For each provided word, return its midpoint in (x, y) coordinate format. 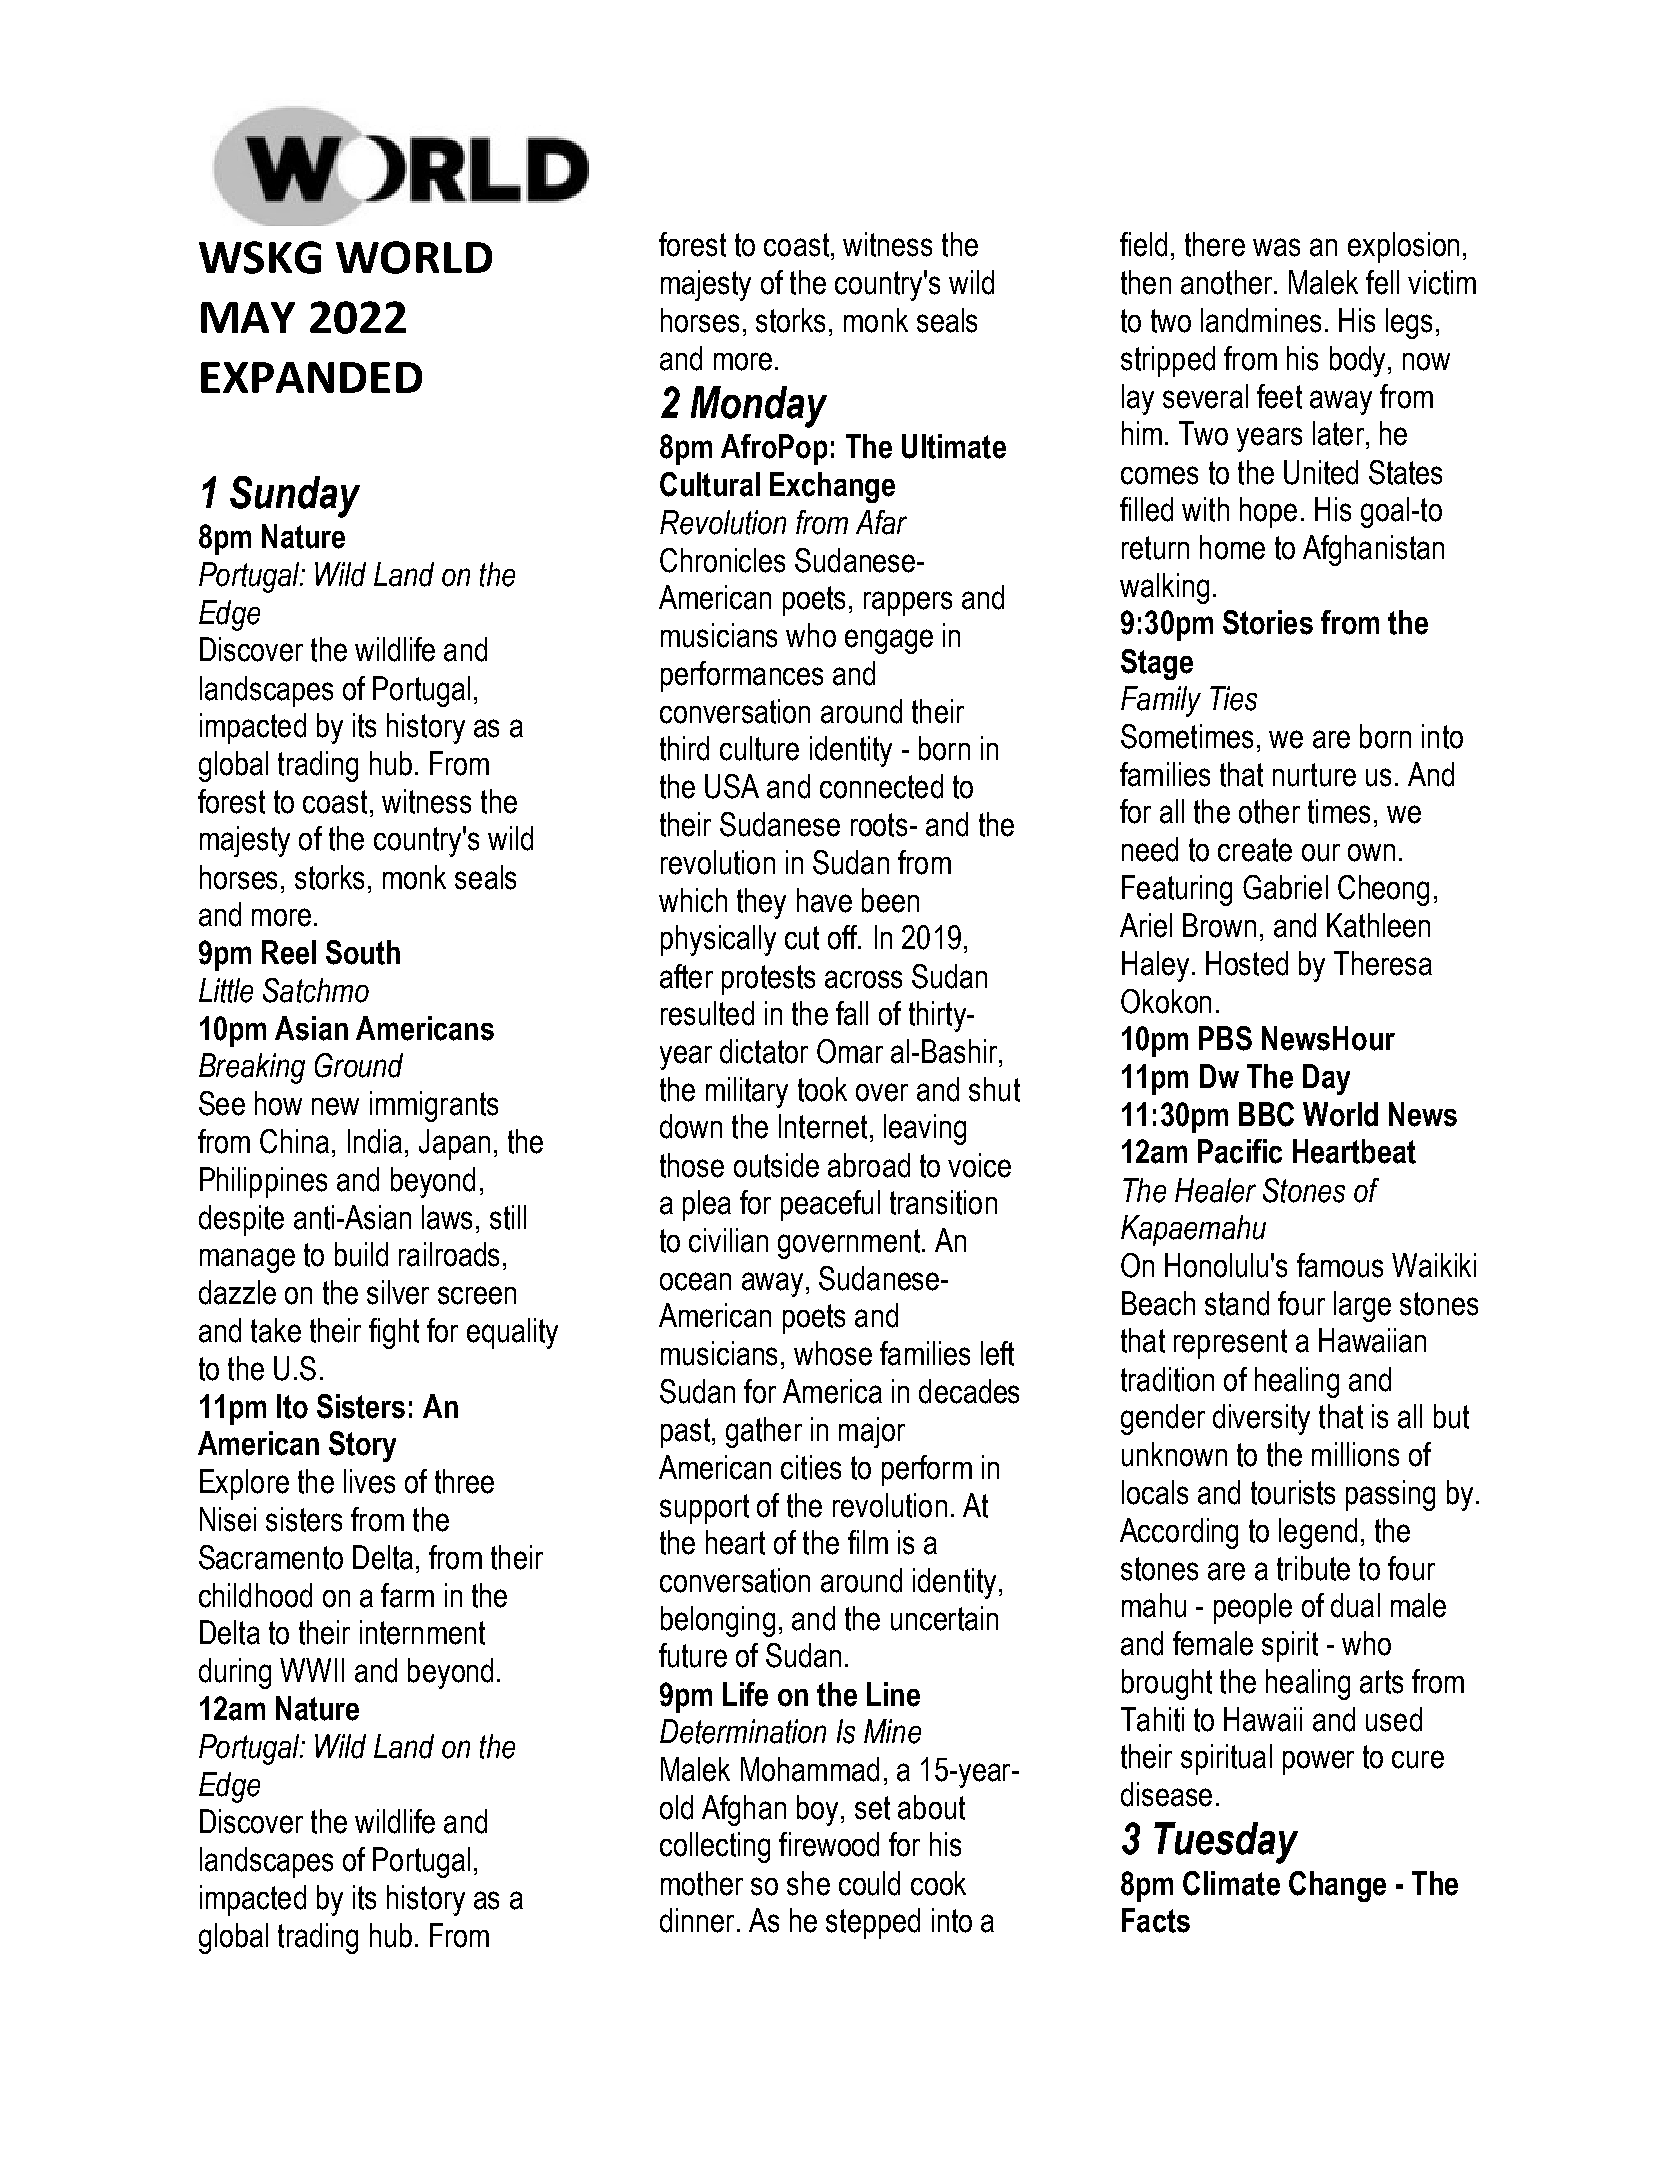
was (1276, 247)
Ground (359, 1065)
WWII (312, 1670)
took (822, 1089)
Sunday (295, 497)
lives (369, 1481)
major (872, 1432)
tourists (1293, 1492)
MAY (248, 317)
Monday (759, 407)
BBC (1266, 1114)
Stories (1268, 622)
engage (889, 641)
